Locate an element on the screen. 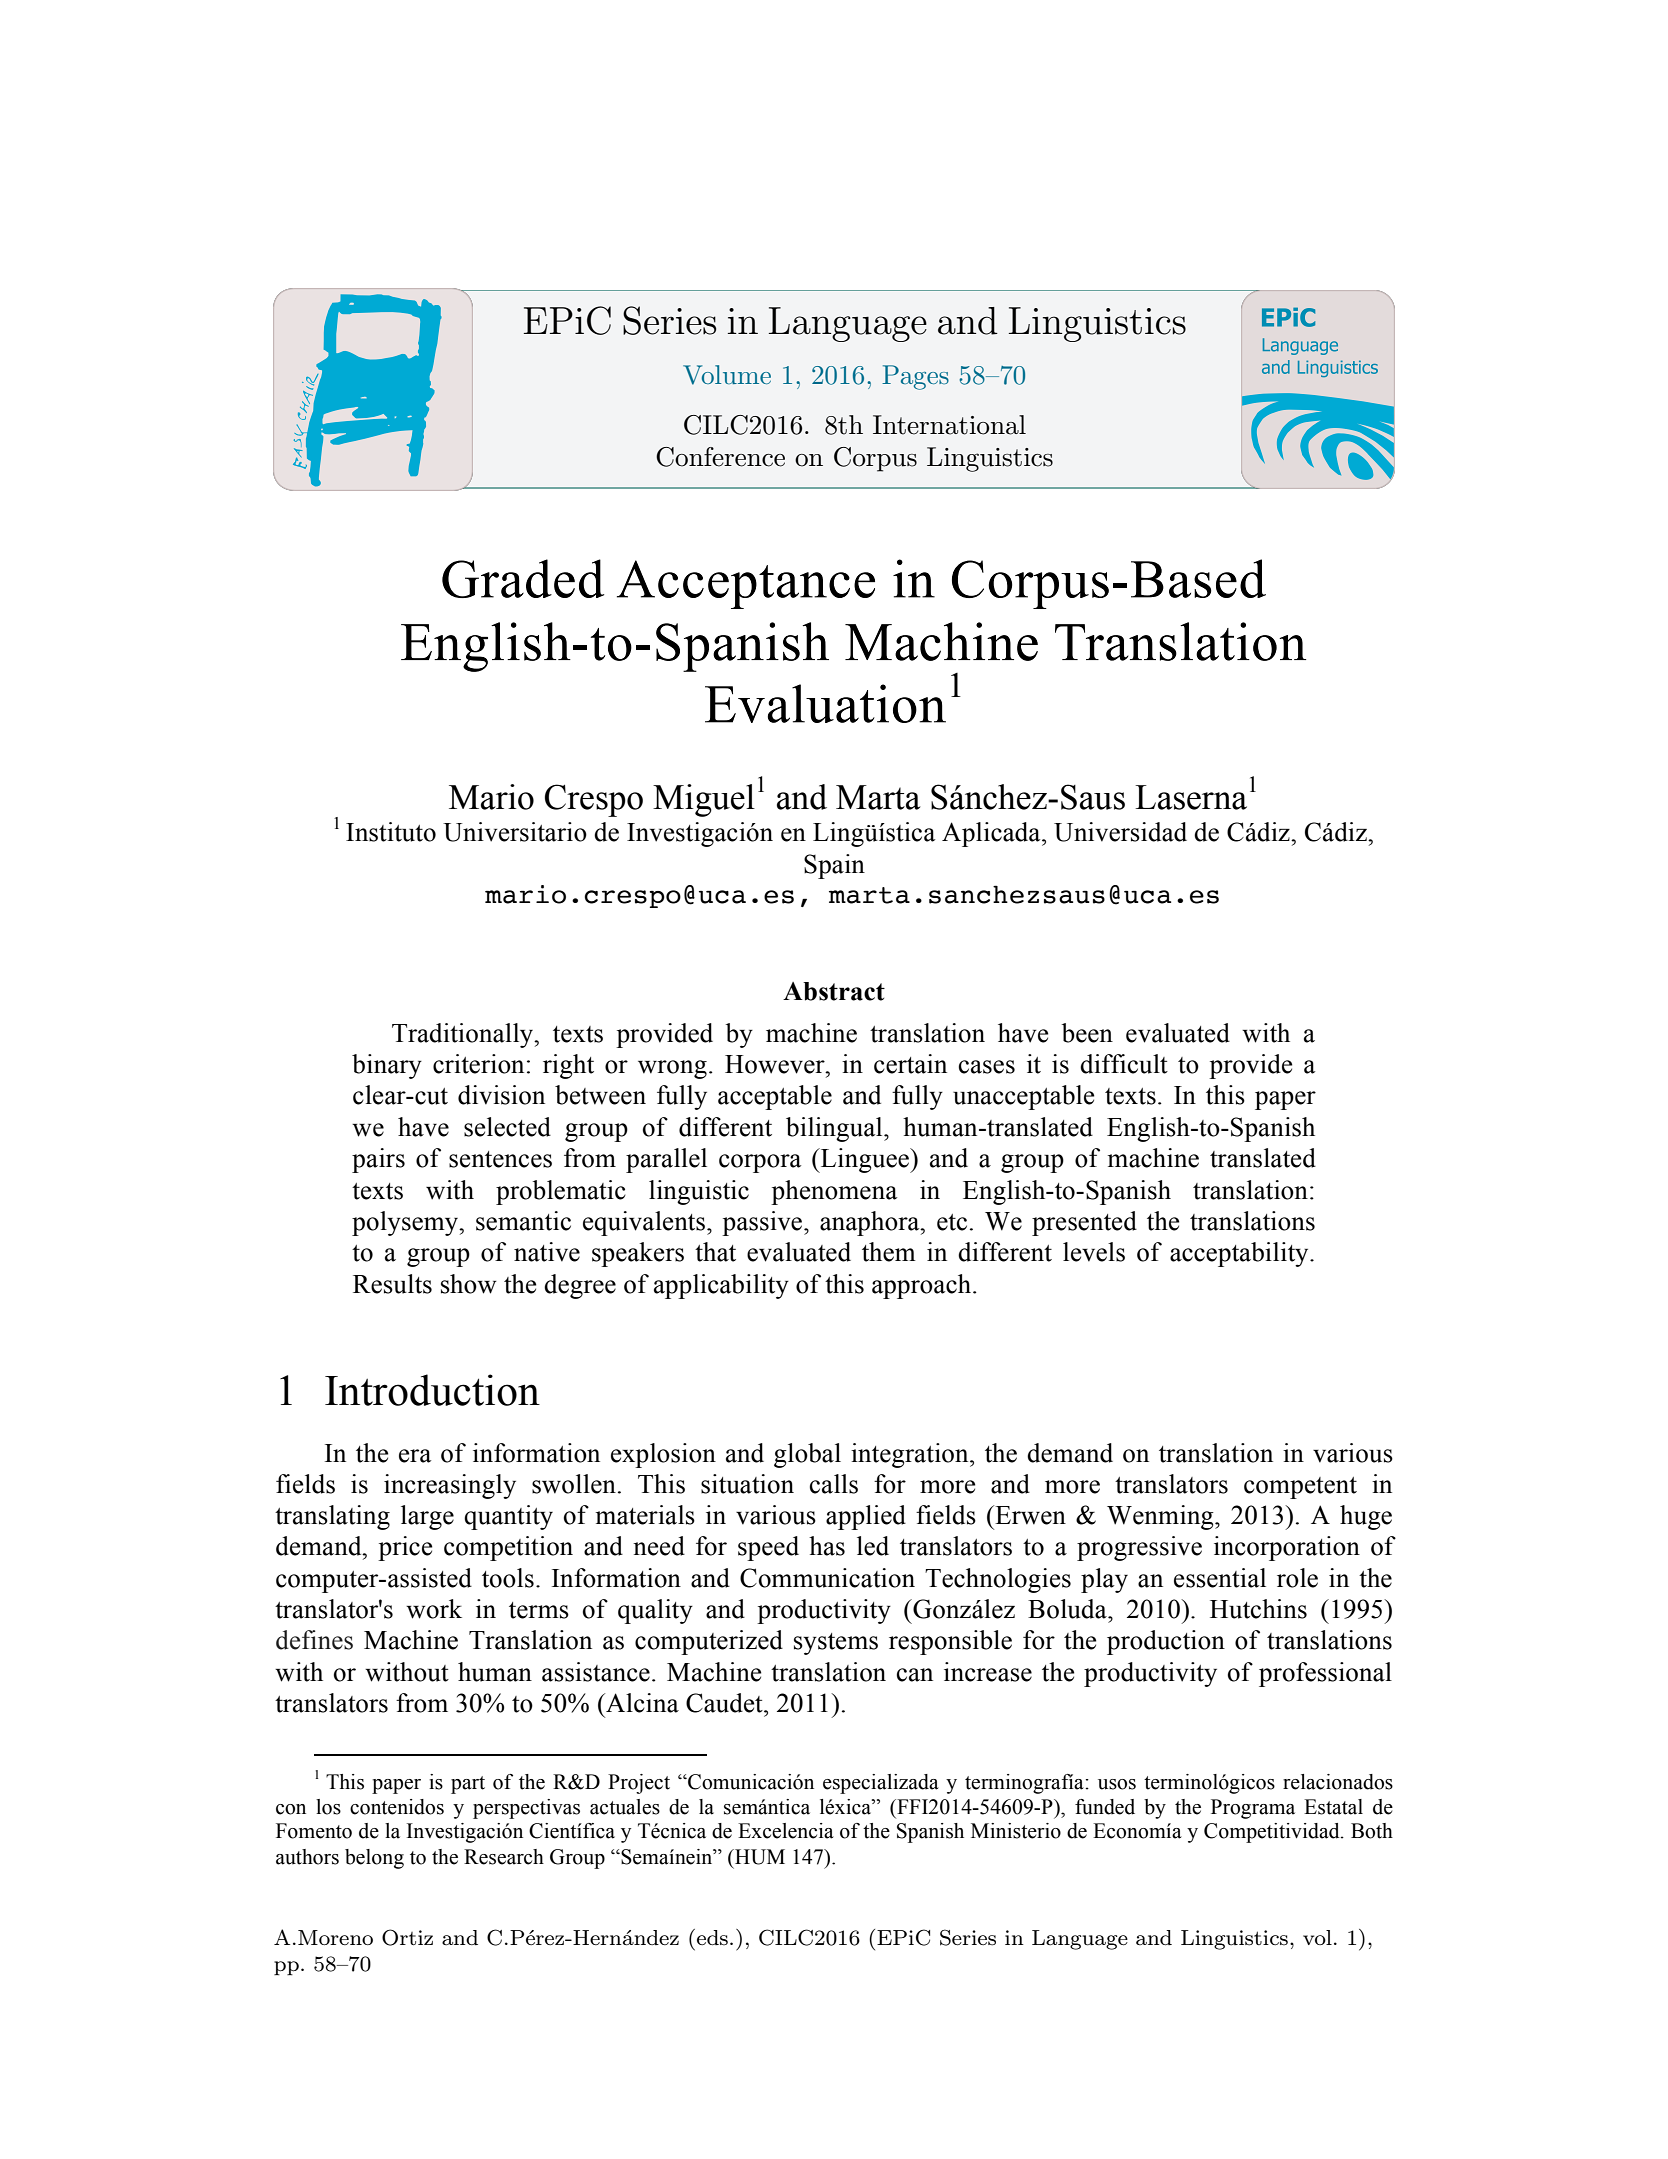 The image size is (1668, 2159). Ortiz is located at coordinates (407, 1937).
